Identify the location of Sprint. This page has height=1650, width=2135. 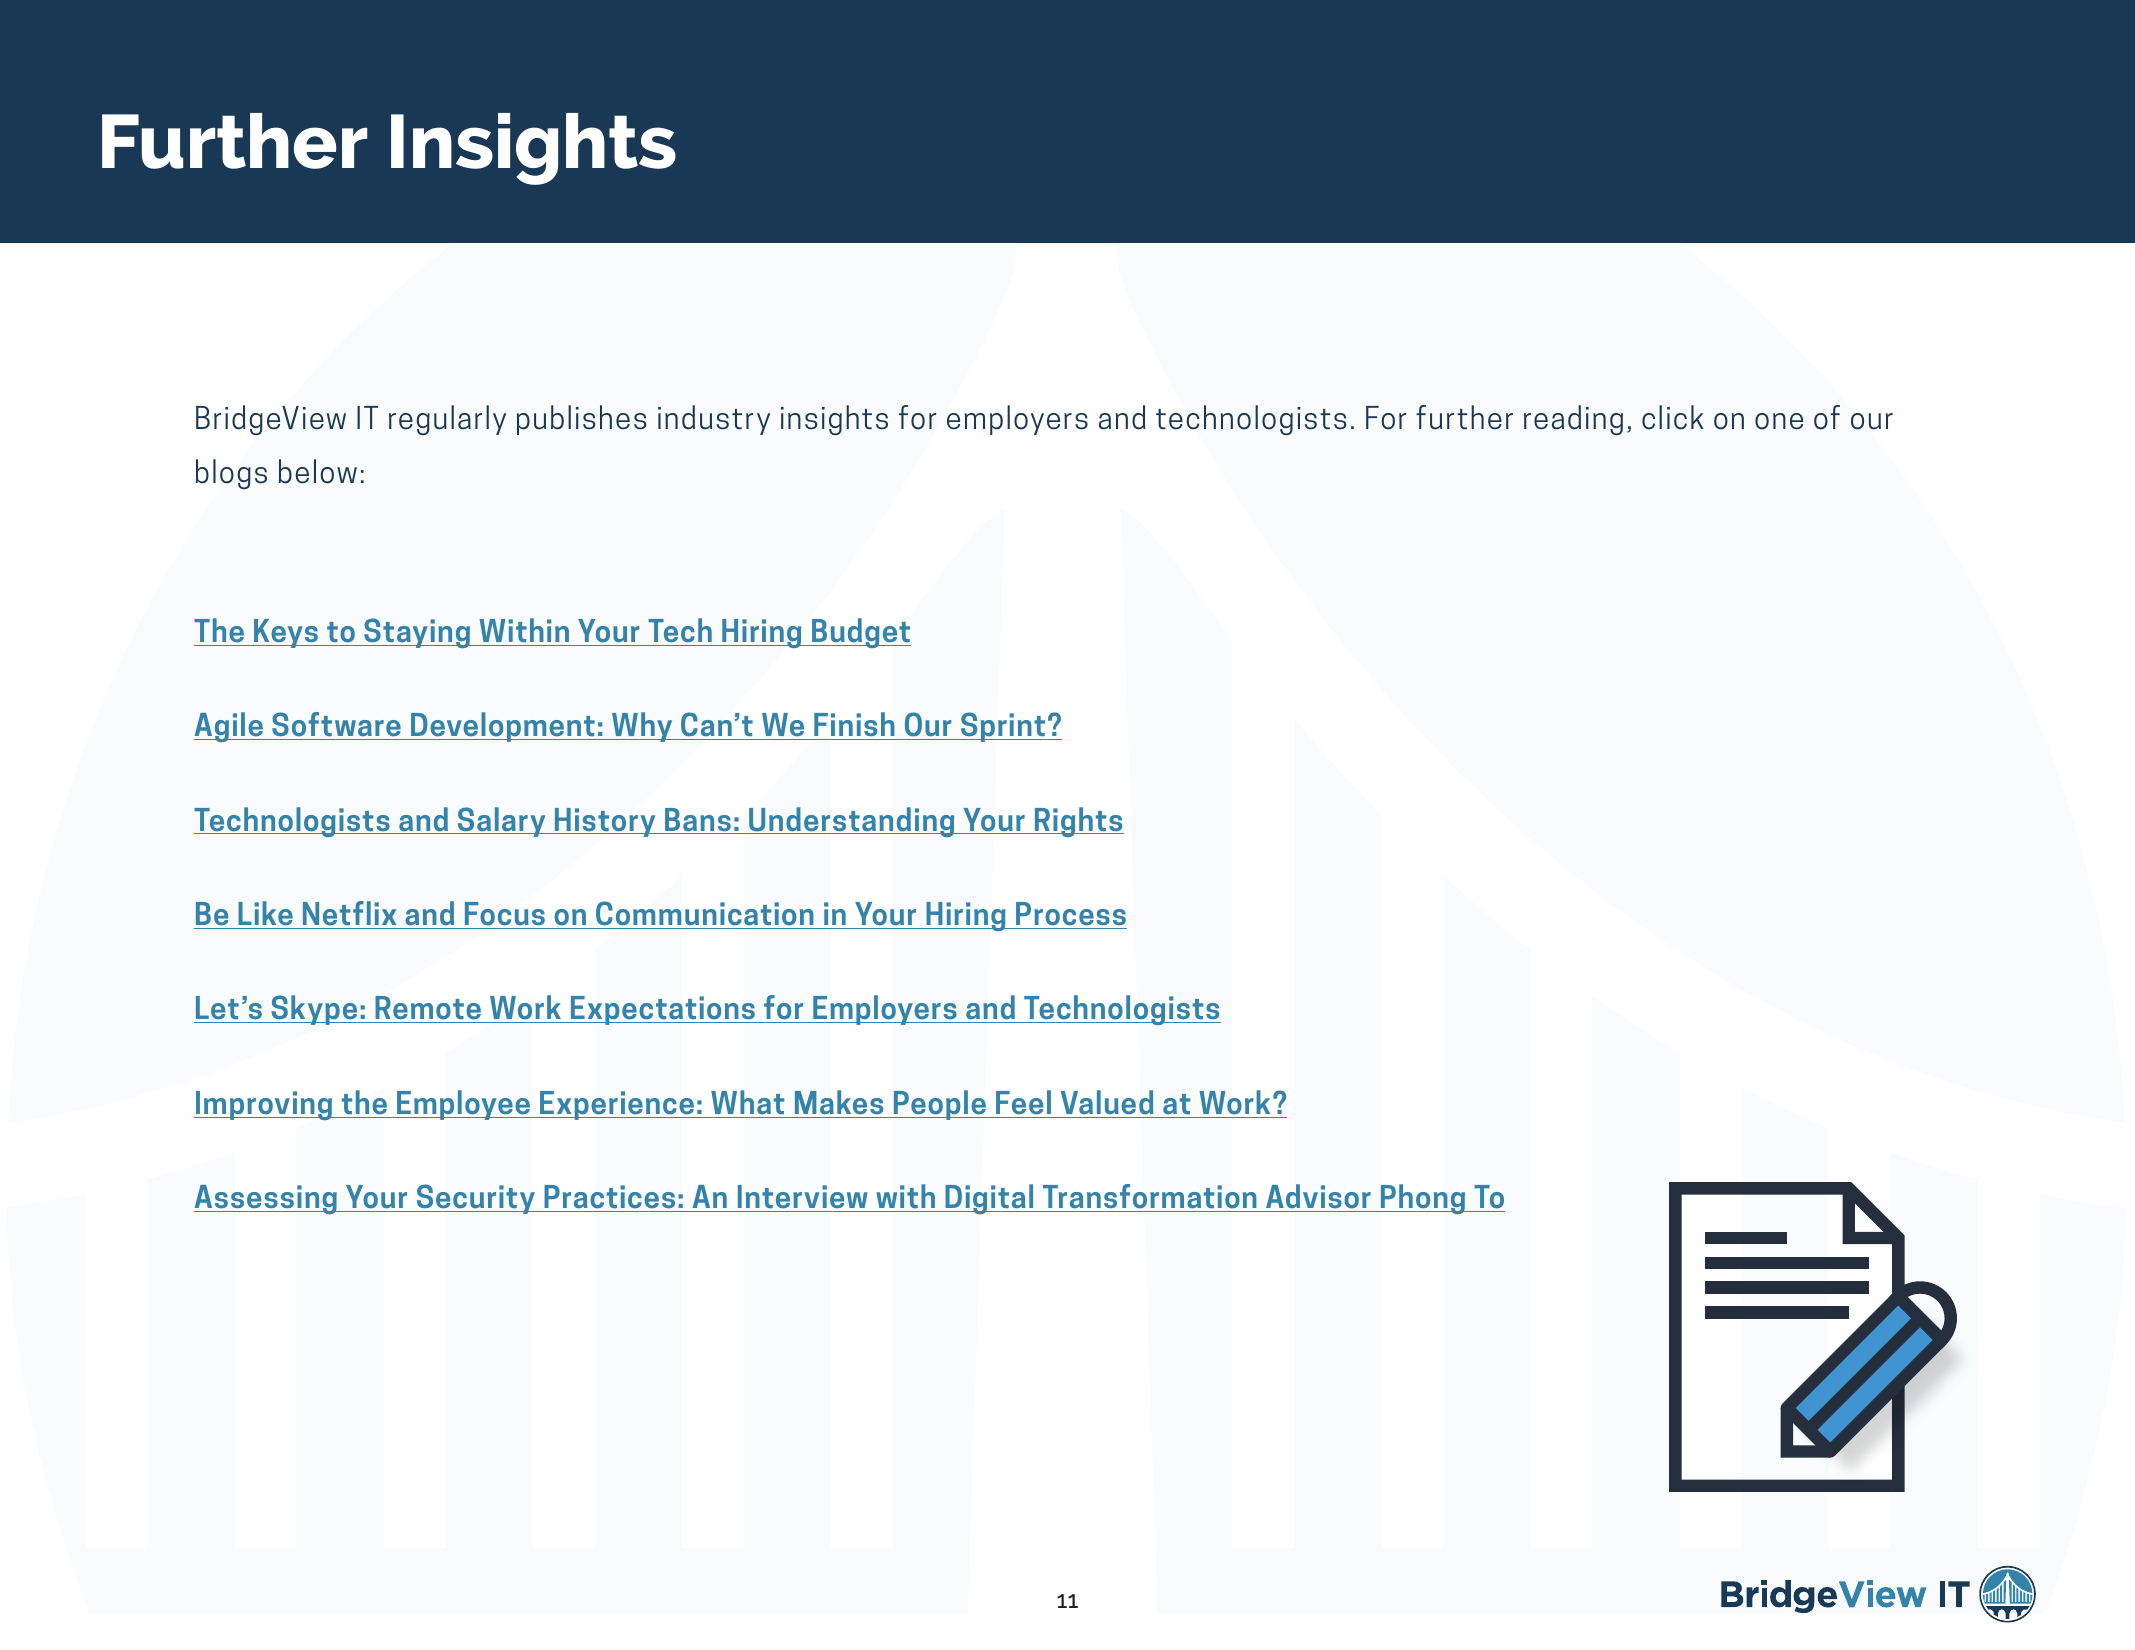
(1003, 727).
